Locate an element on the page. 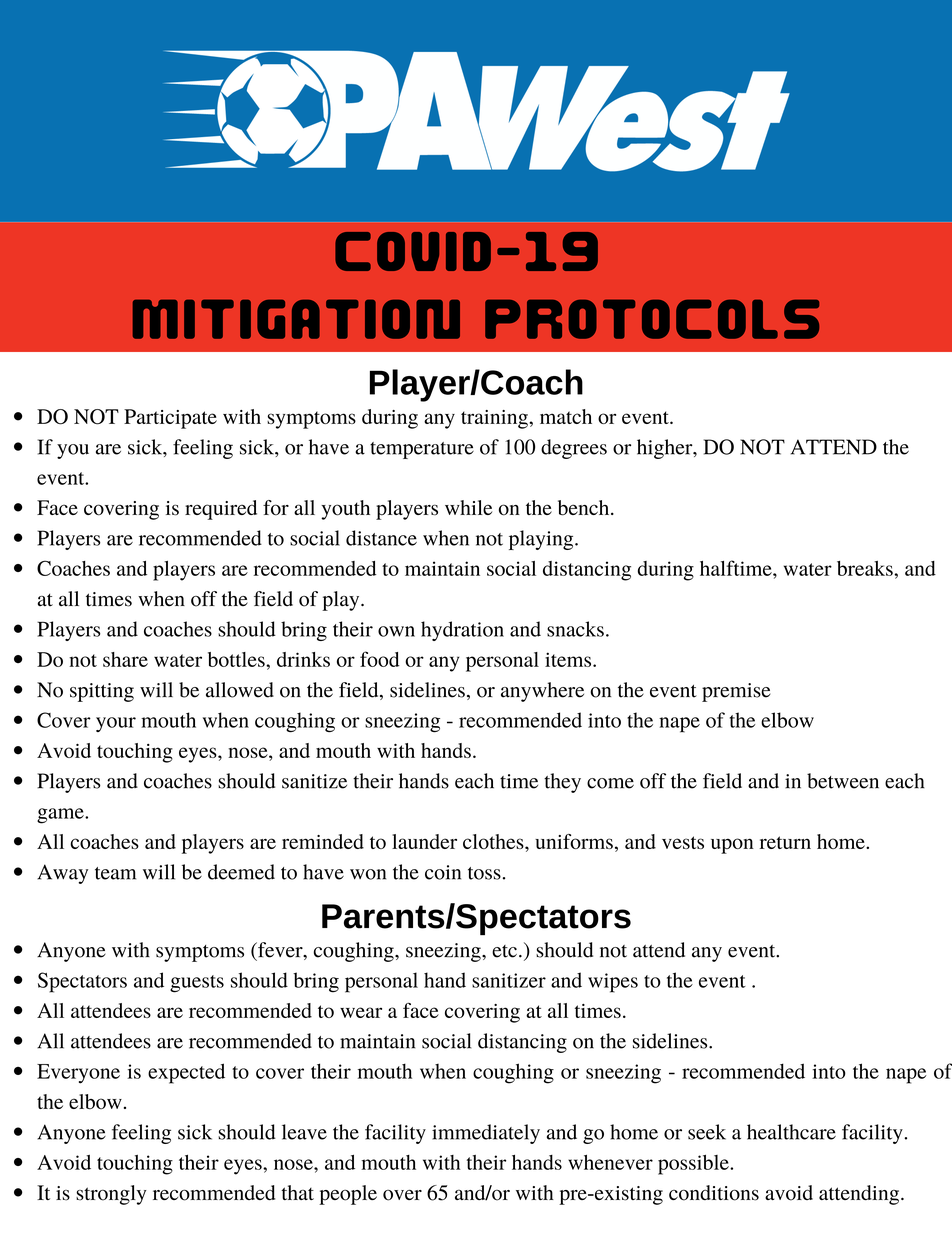 Image resolution: width=952 pixels, height=1233 pixels. your is located at coordinates (116, 724).
